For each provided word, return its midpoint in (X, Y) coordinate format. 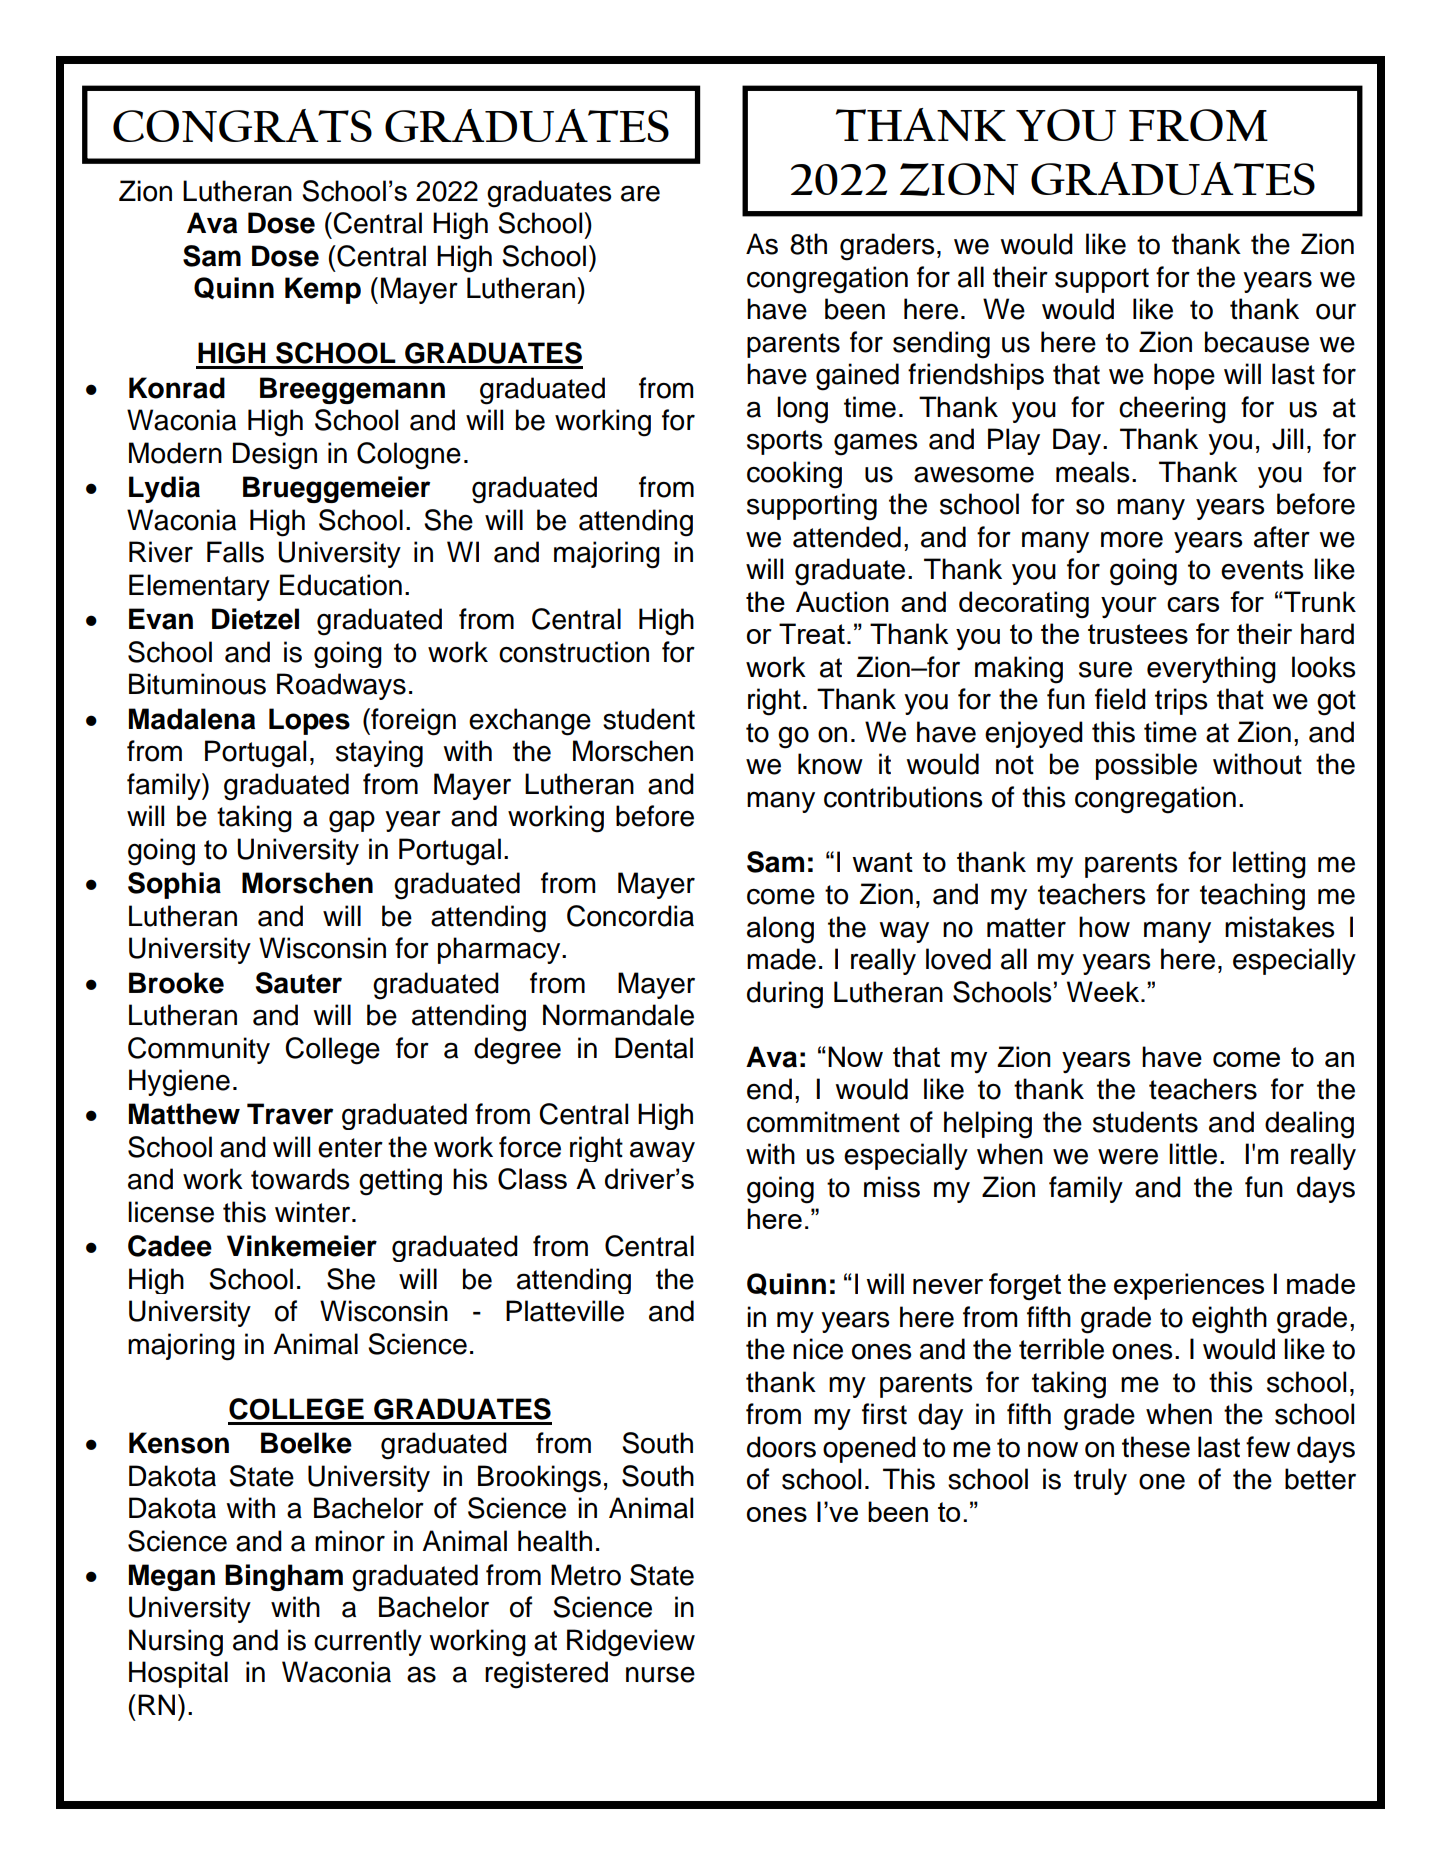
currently (368, 1642)
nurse (660, 1674)
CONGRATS (242, 125)
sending (941, 345)
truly (1100, 1481)
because (1257, 342)
